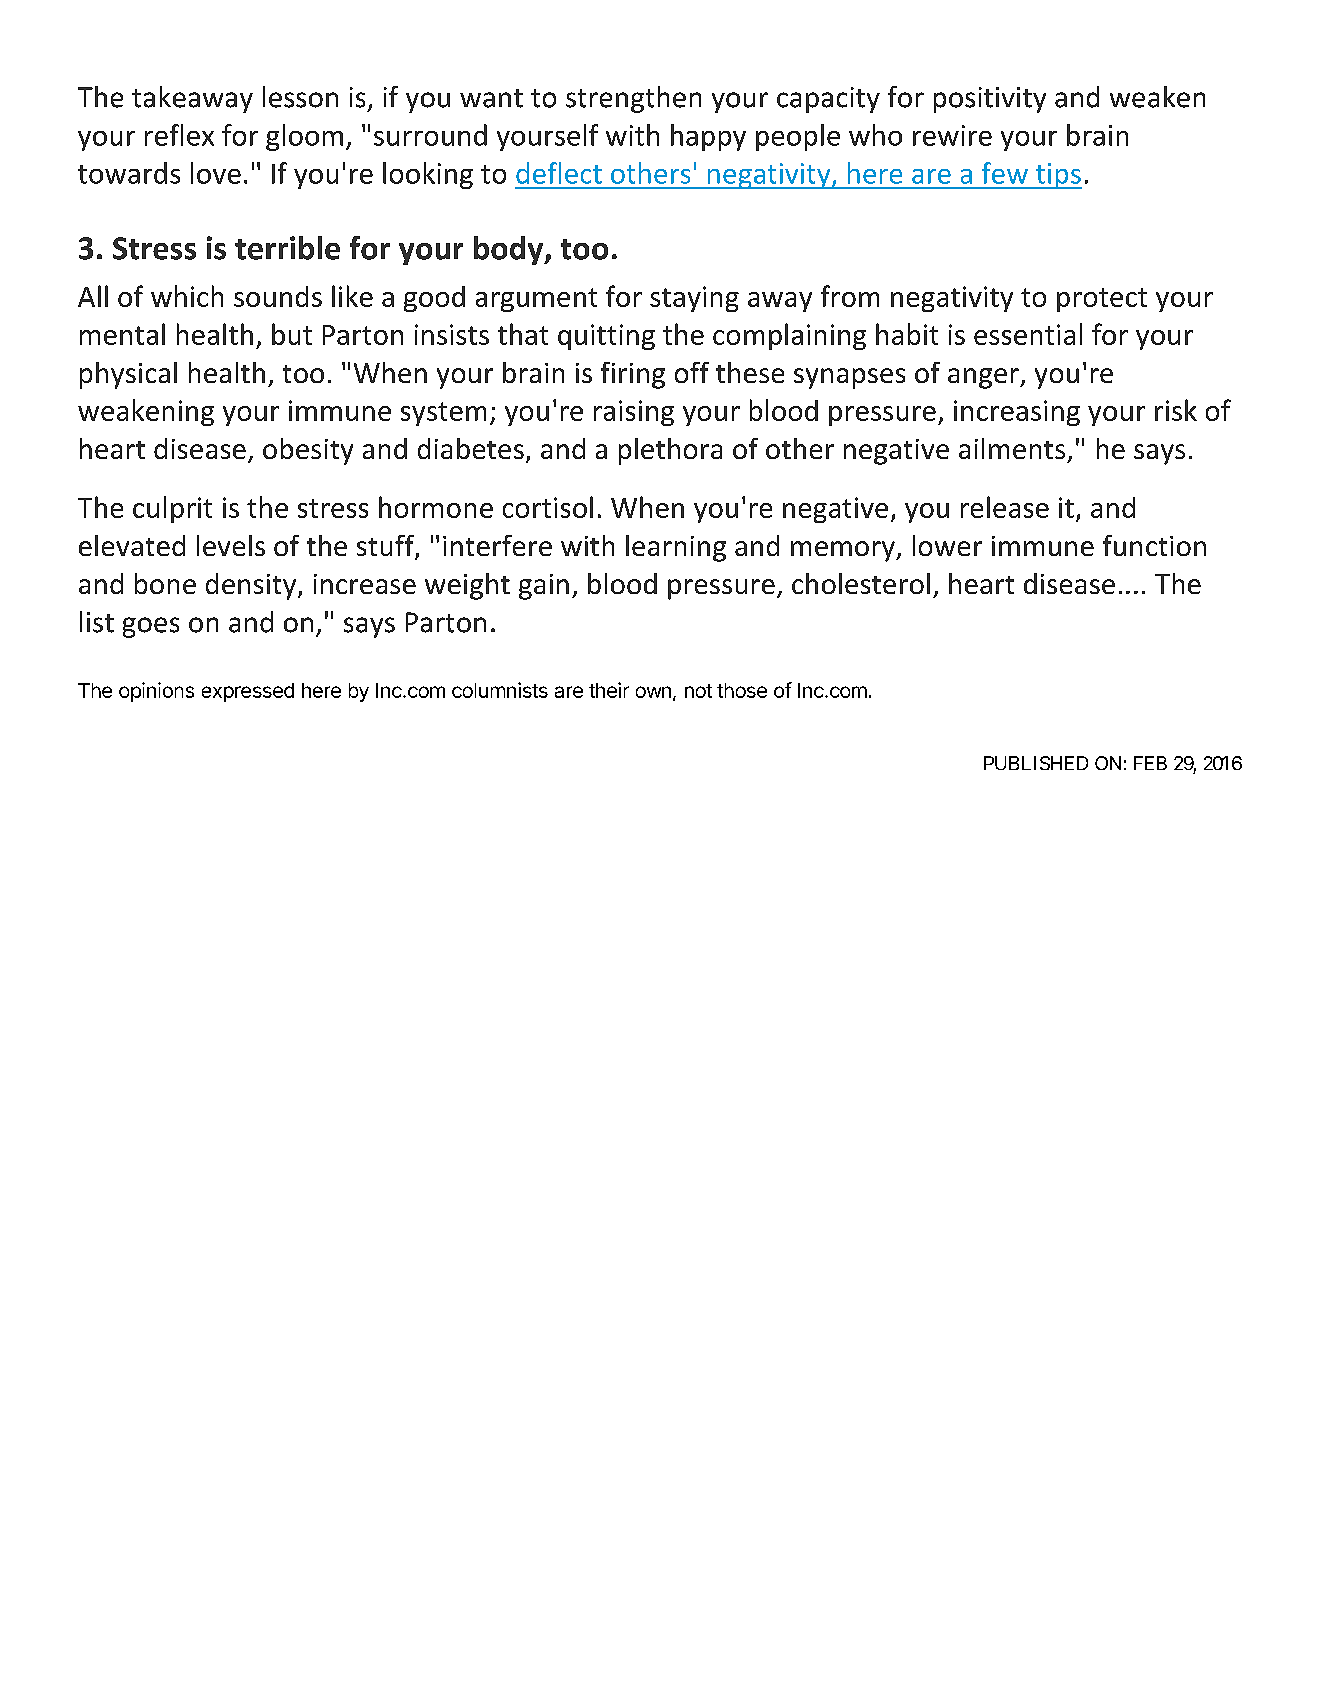  Describe the element at coordinates (308, 451) in the page. I see `obesity` at that location.
